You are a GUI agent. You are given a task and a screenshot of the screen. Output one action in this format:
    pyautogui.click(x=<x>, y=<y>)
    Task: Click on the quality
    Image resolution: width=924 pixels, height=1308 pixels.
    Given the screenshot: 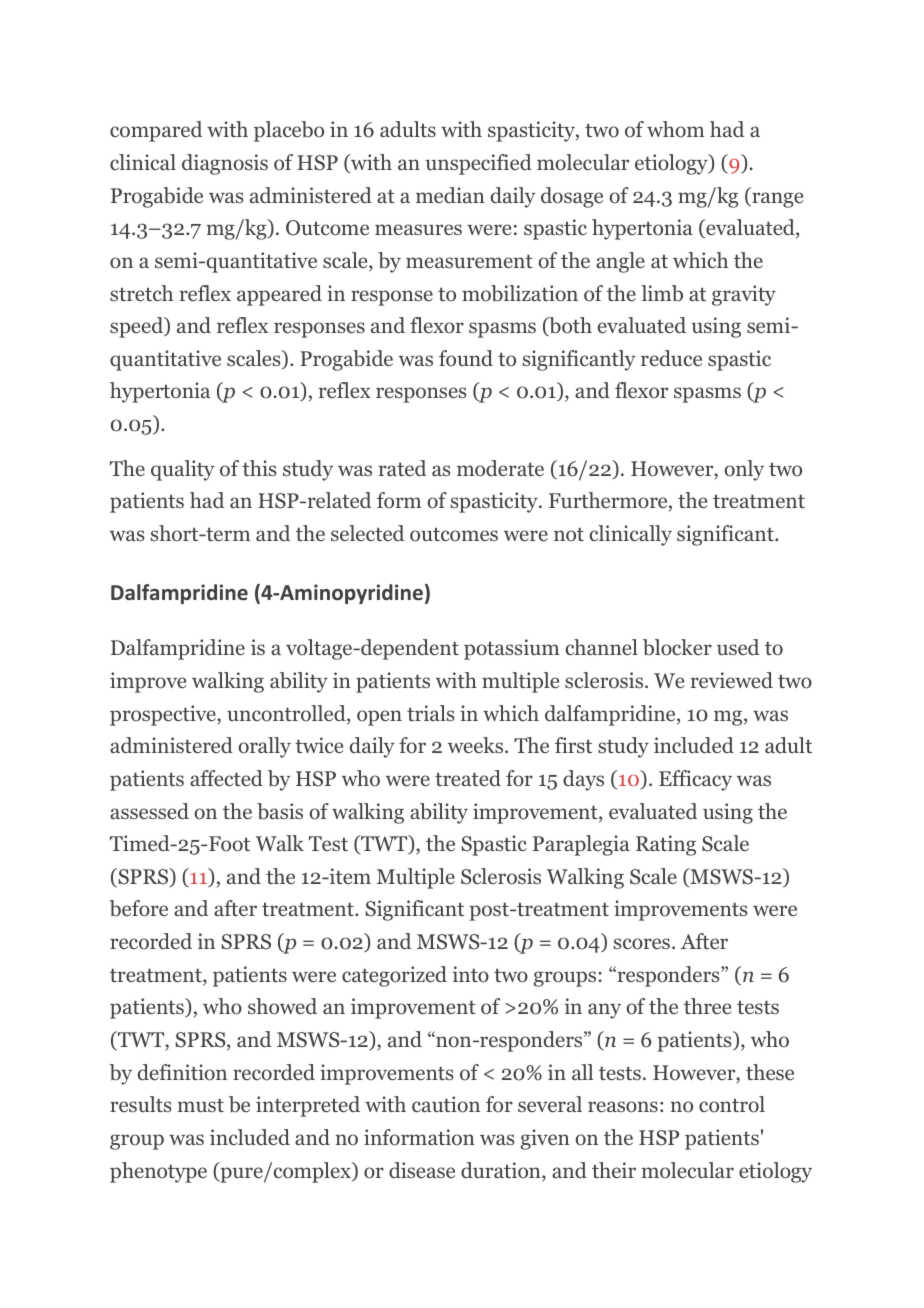 What is the action you would take?
    pyautogui.click(x=182, y=470)
